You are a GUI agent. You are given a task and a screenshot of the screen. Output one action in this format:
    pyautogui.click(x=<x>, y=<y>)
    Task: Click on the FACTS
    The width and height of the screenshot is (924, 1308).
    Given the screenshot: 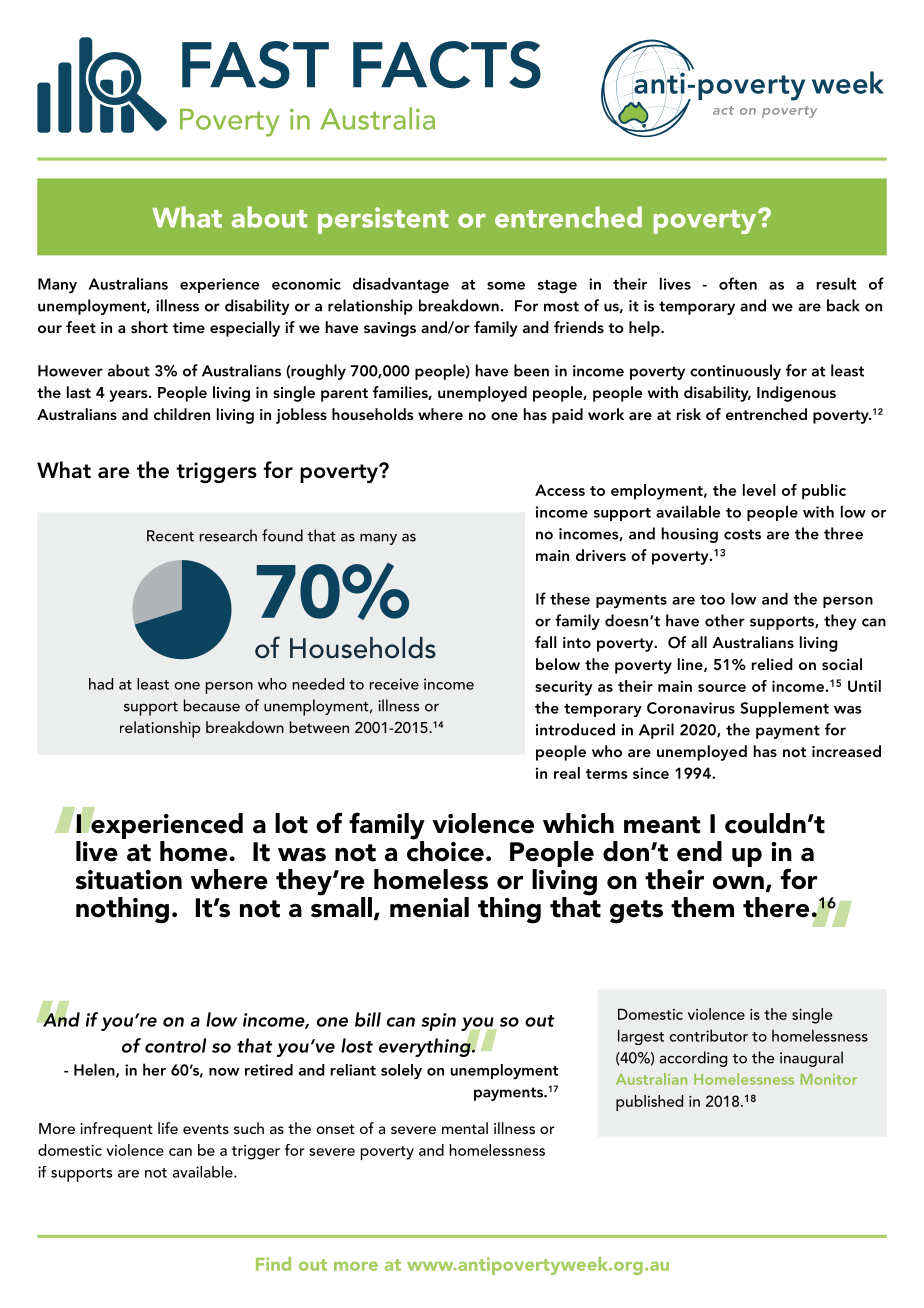 What is the action you would take?
    pyautogui.click(x=447, y=65)
